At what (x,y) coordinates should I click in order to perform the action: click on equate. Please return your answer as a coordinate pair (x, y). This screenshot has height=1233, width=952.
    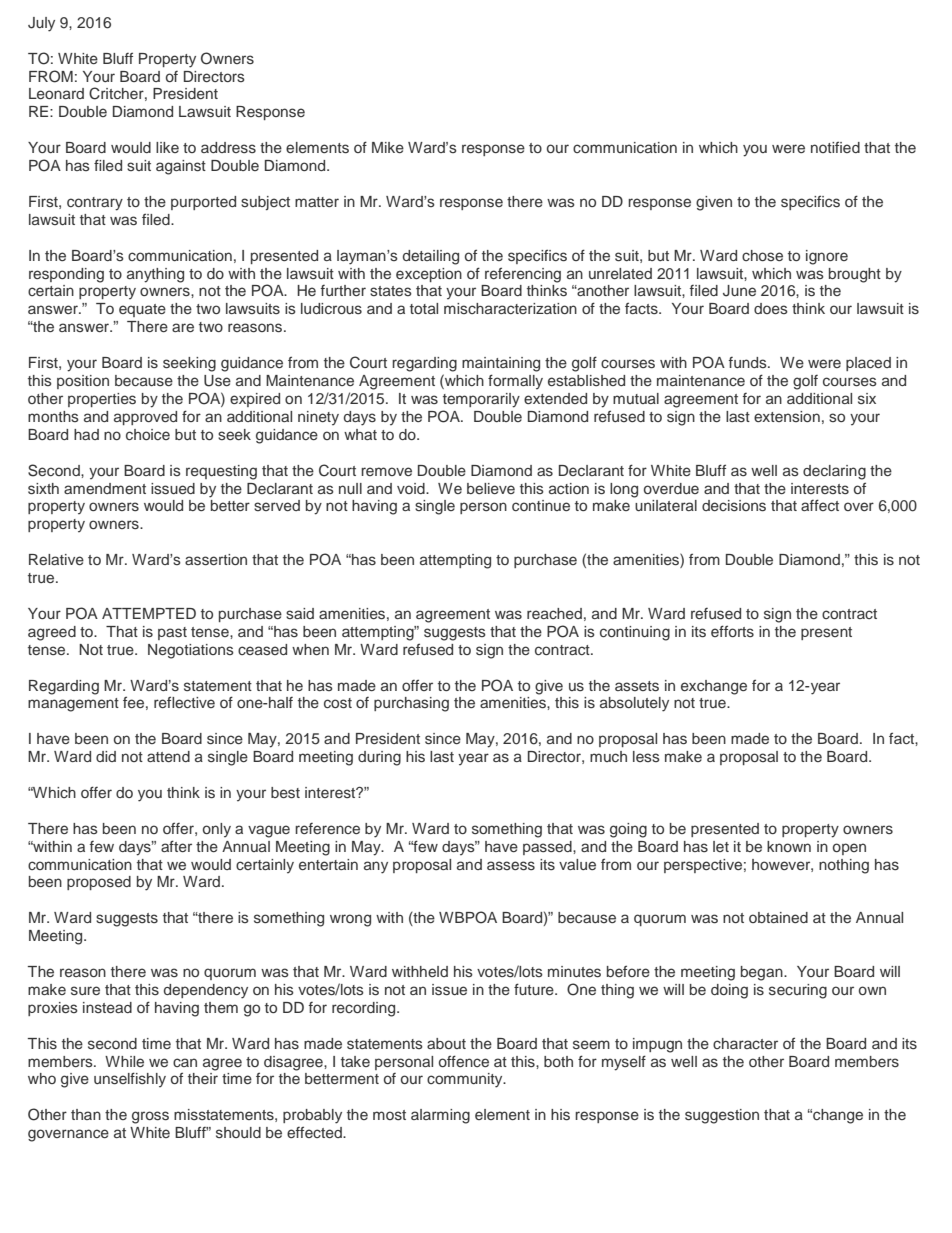
    Looking at the image, I should click on (142, 310).
